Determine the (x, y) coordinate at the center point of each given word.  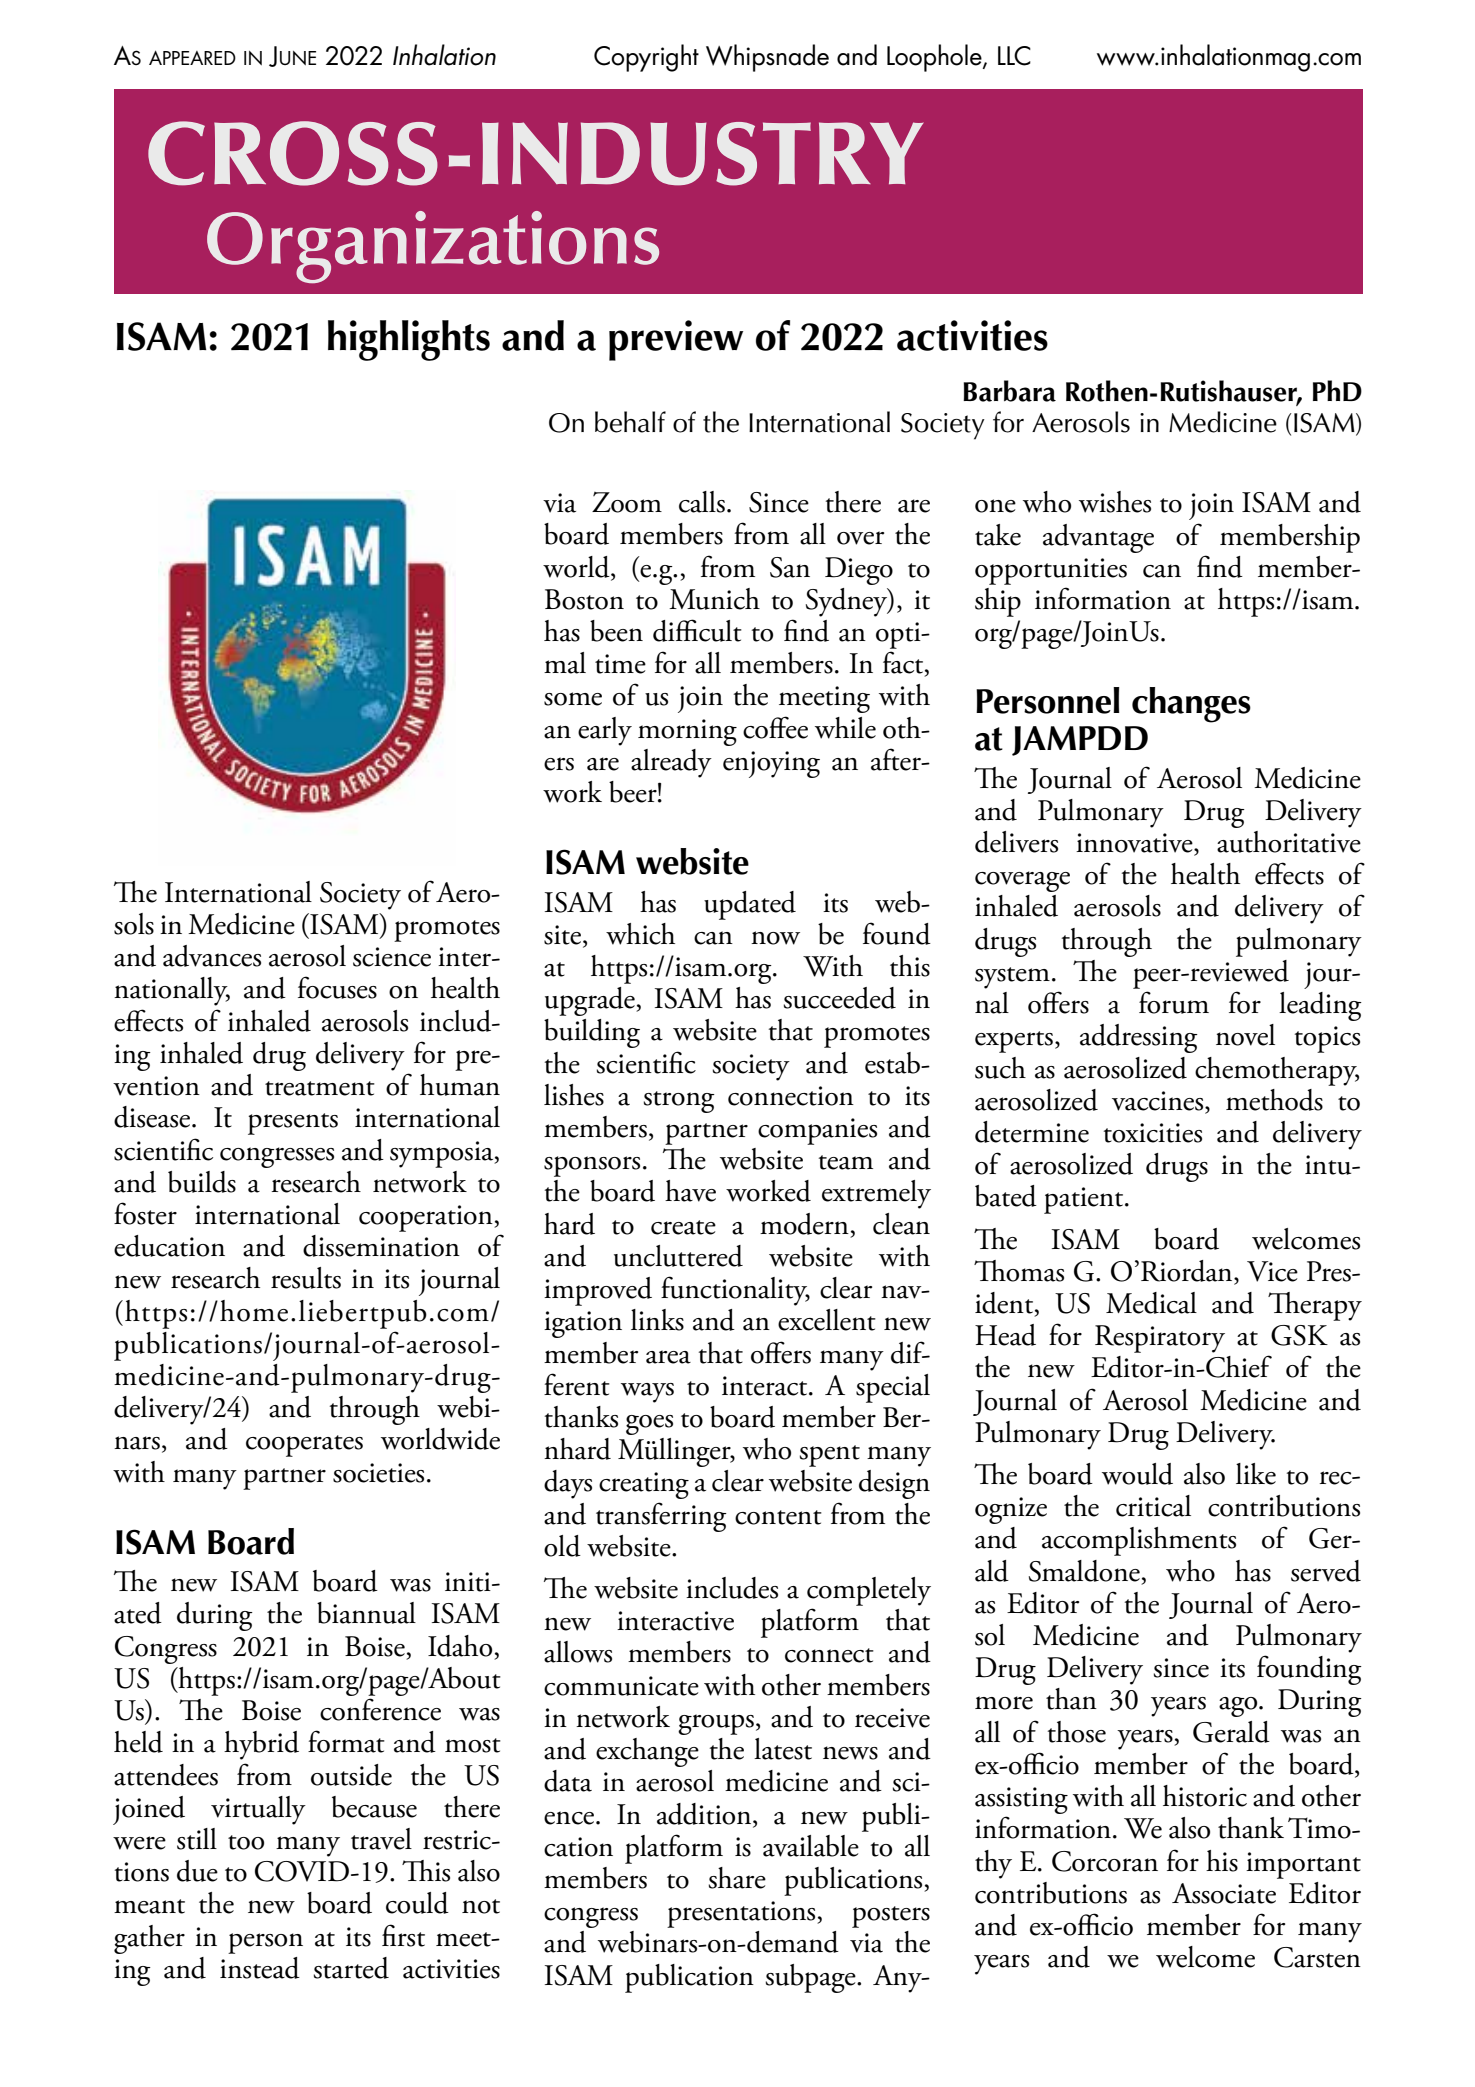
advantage (1098, 538)
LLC (1014, 56)
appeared (192, 57)
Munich (714, 599)
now (775, 938)
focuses (337, 987)
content (778, 1517)
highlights (409, 340)
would (1137, 1474)
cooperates (304, 1446)
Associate (1224, 1893)
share (737, 1878)
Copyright (646, 58)
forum (1174, 1002)
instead (260, 1968)
